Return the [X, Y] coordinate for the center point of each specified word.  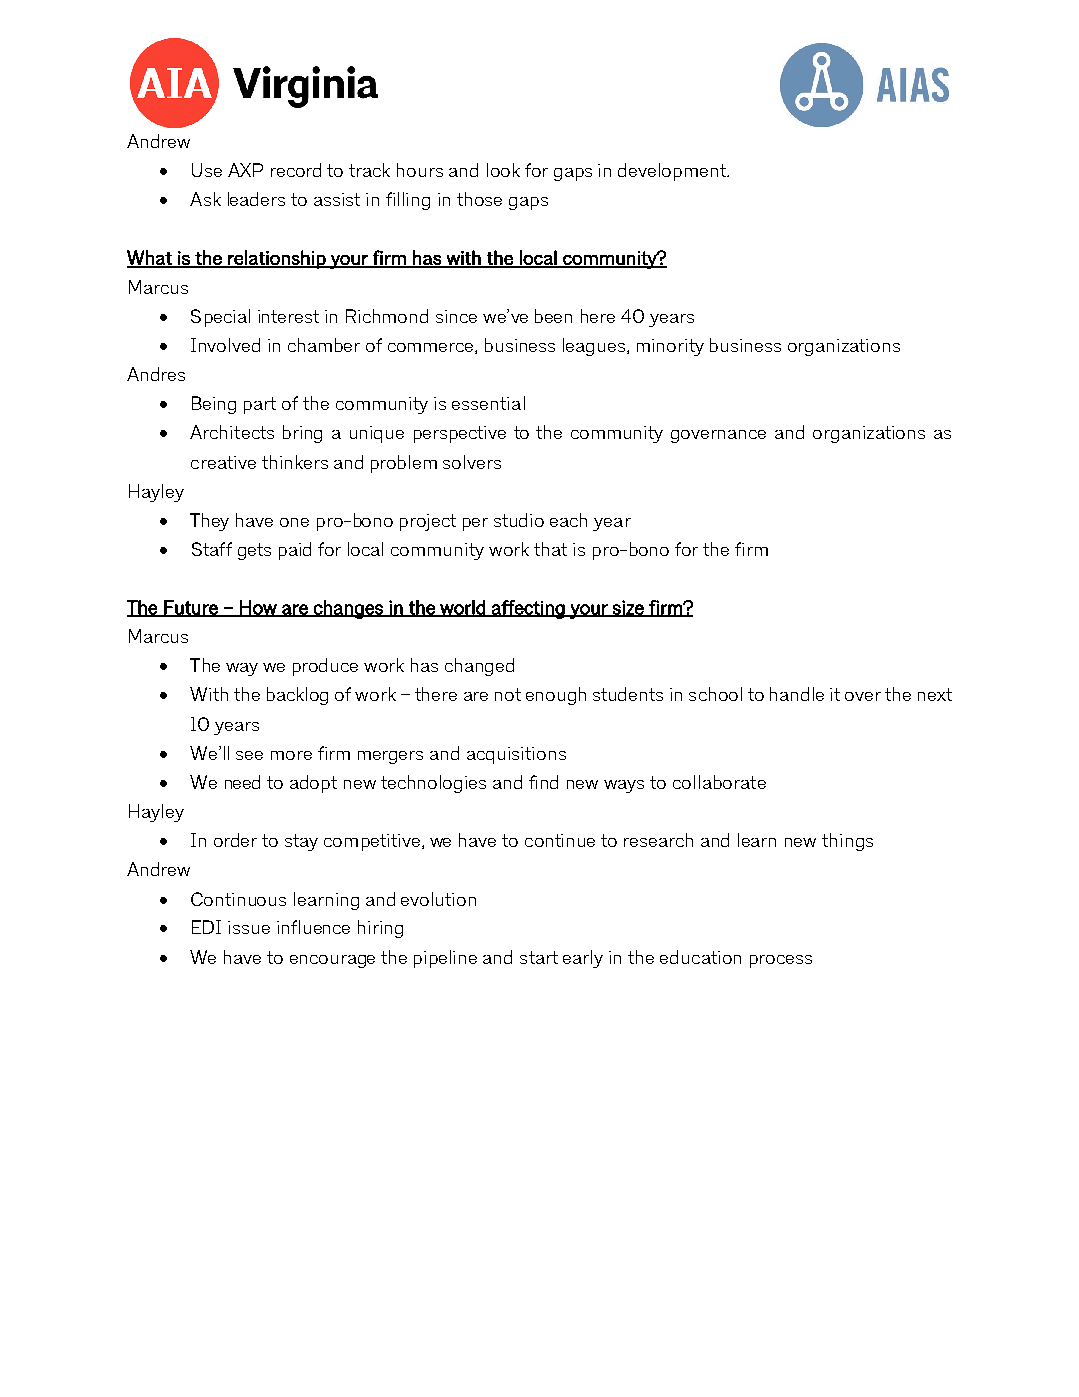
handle [797, 694]
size [628, 608]
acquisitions [516, 755]
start [539, 957]
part [260, 405]
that [550, 549]
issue [249, 927]
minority [670, 347]
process [781, 961]
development [673, 172]
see [249, 755]
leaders [256, 199]
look [503, 170]
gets [254, 551]
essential [488, 403]
